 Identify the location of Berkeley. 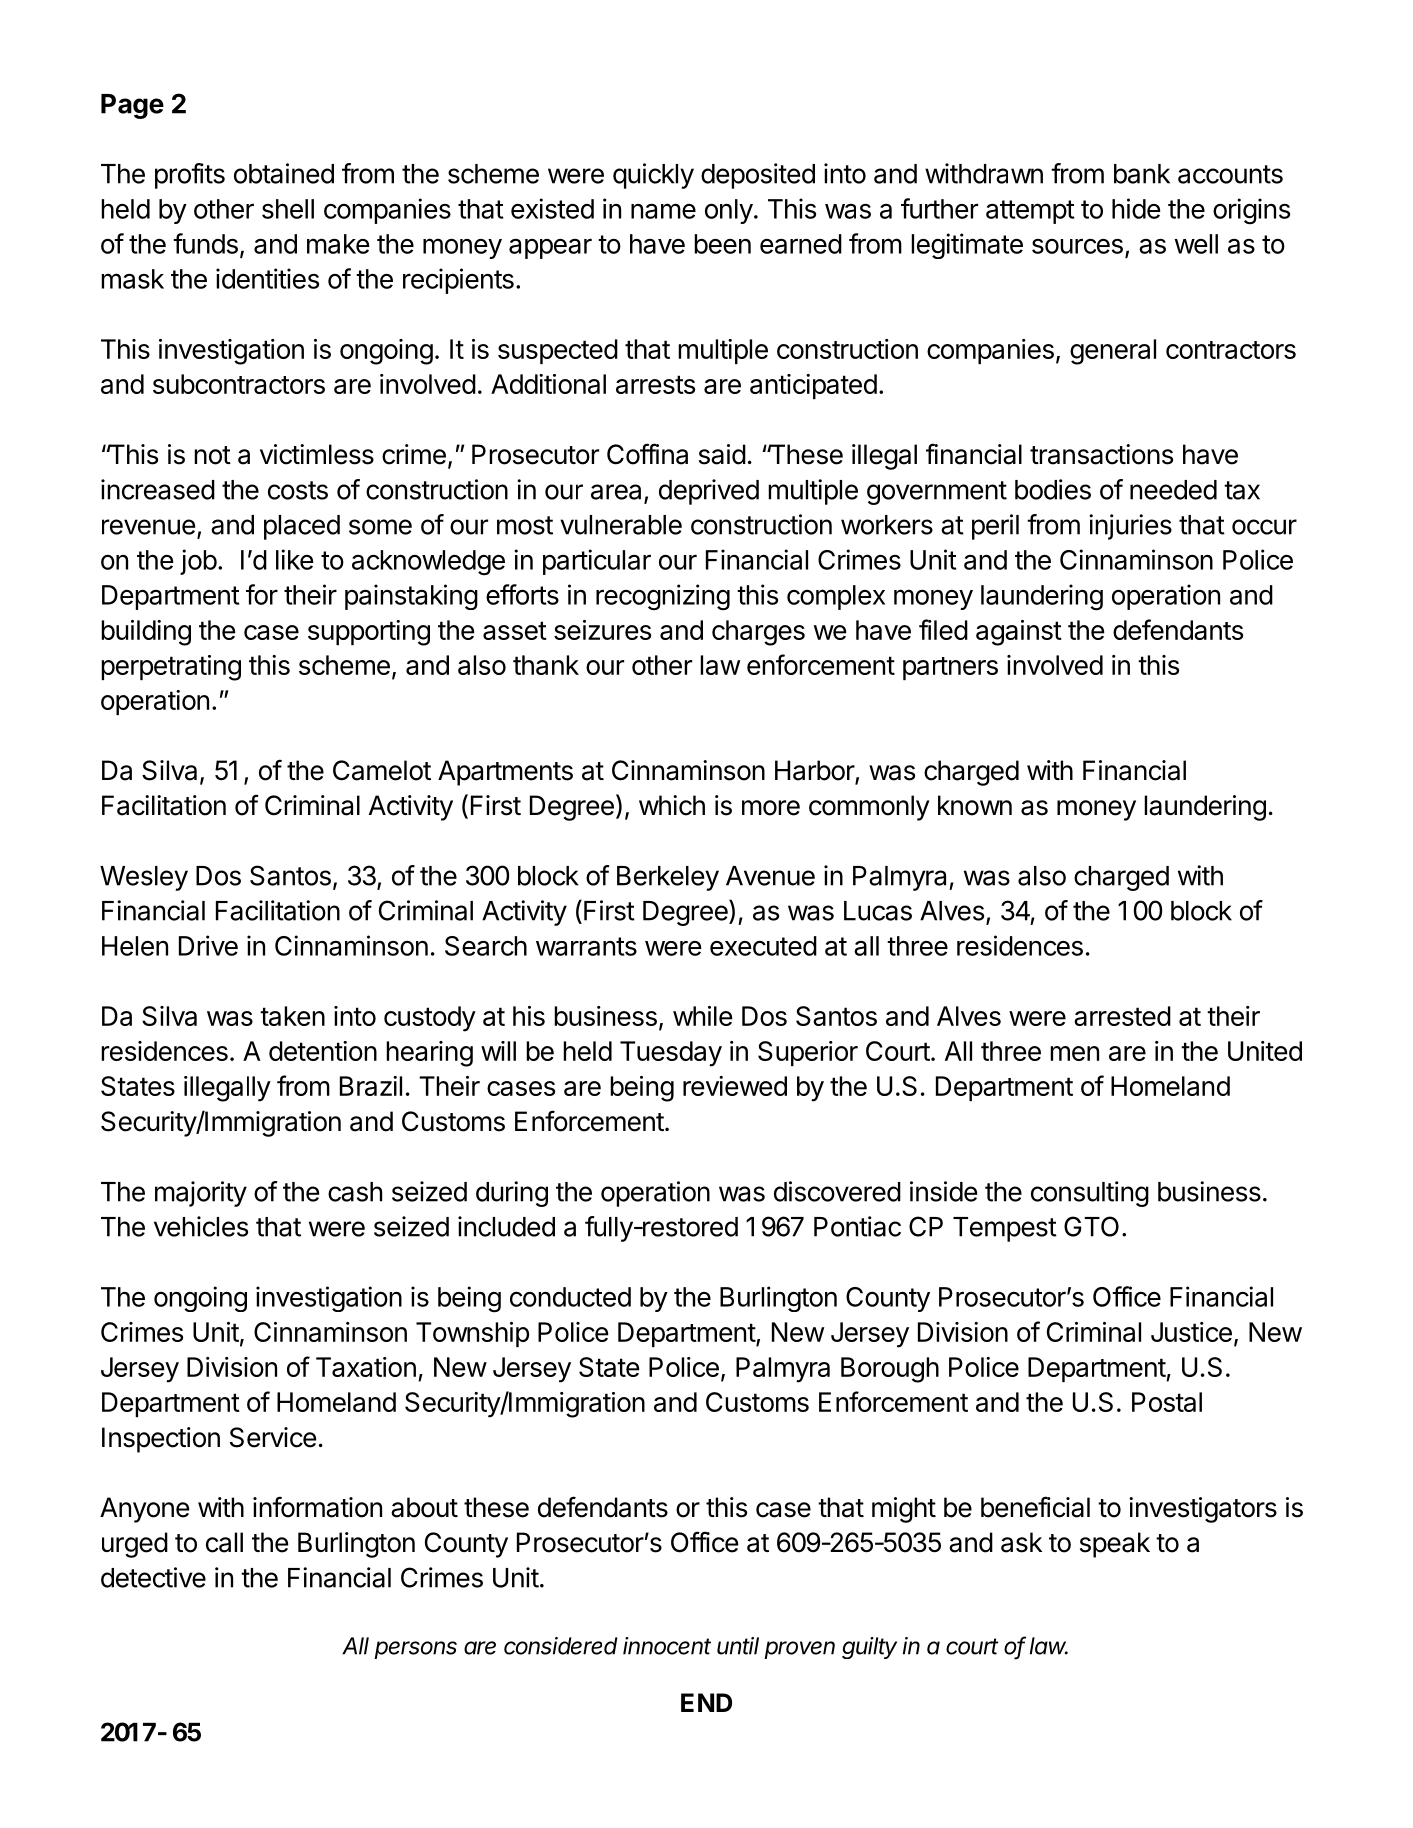
(668, 878).
